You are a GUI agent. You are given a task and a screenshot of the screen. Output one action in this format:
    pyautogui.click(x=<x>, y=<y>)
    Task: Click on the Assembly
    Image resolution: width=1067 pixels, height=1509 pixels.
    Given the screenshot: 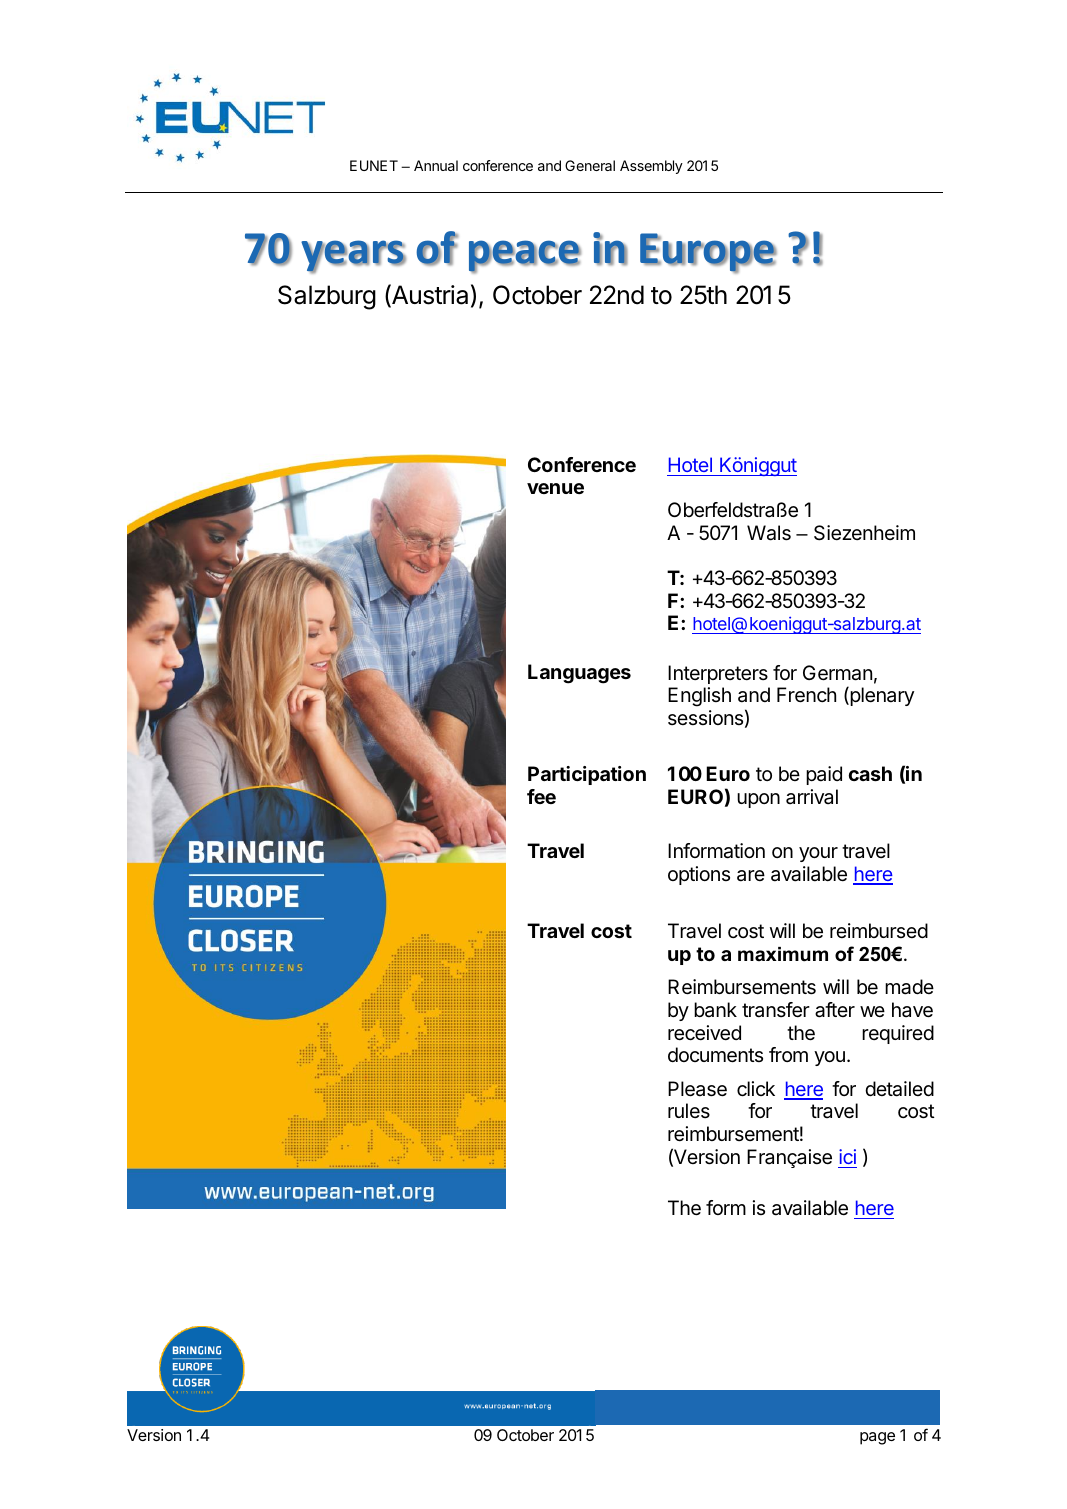 What is the action you would take?
    pyautogui.click(x=651, y=167)
